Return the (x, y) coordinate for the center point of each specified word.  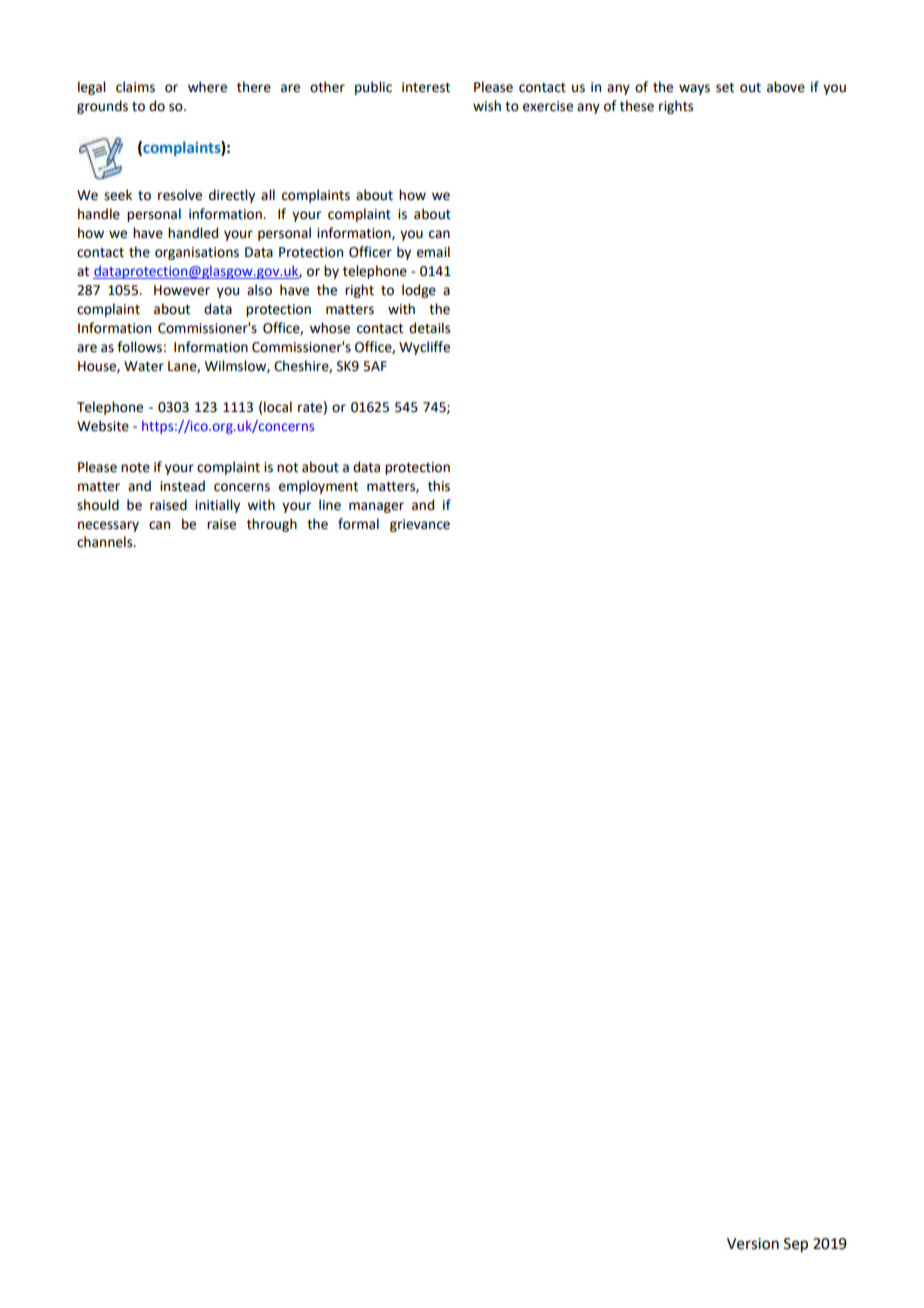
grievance (420, 525)
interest (426, 87)
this (439, 486)
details (429, 328)
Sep (796, 1245)
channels (106, 542)
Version (753, 1244)
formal (358, 524)
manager (376, 507)
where (207, 87)
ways (694, 89)
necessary (108, 526)
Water (144, 366)
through (272, 525)
